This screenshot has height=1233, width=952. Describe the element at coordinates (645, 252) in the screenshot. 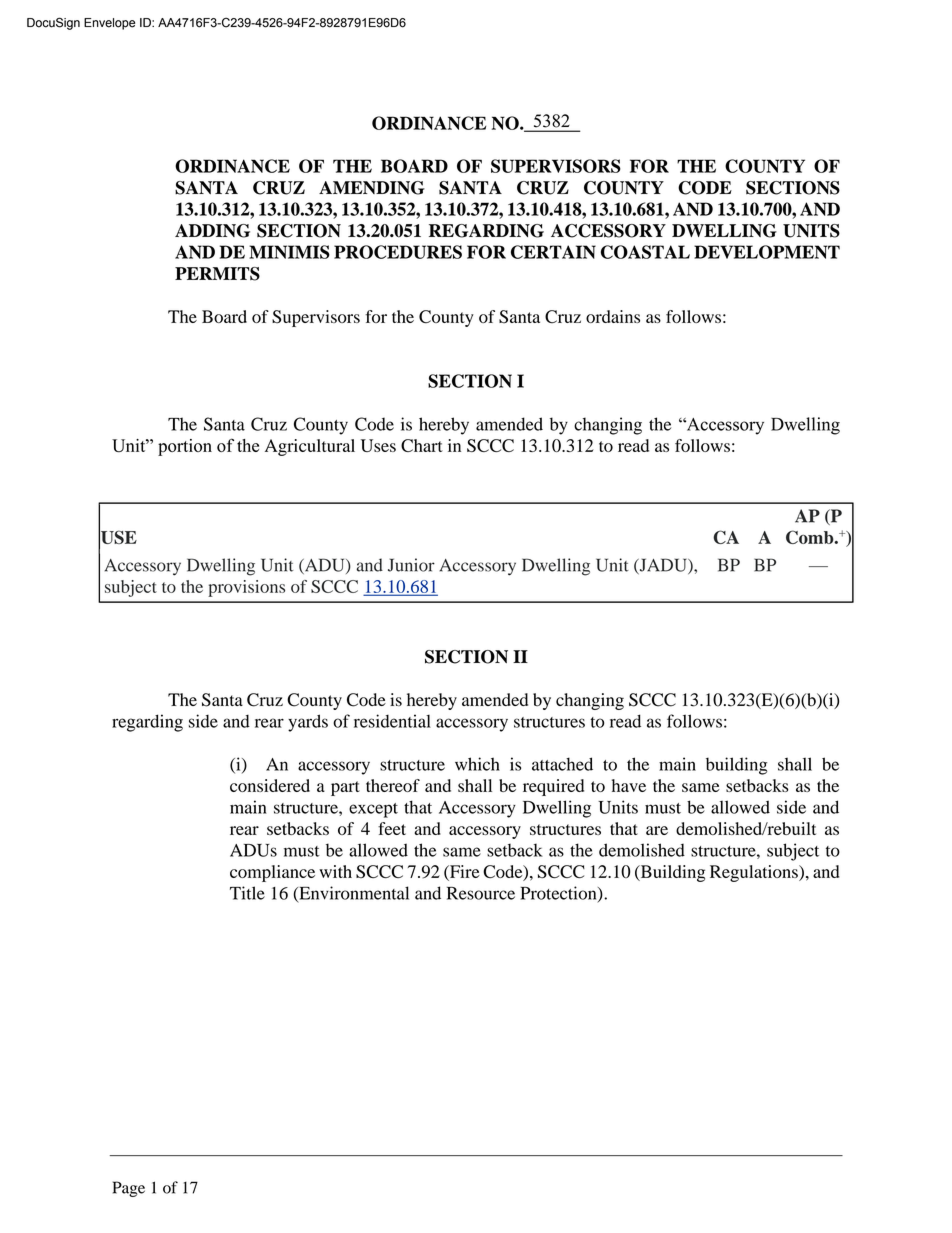

I see `COASTAL` at that location.
